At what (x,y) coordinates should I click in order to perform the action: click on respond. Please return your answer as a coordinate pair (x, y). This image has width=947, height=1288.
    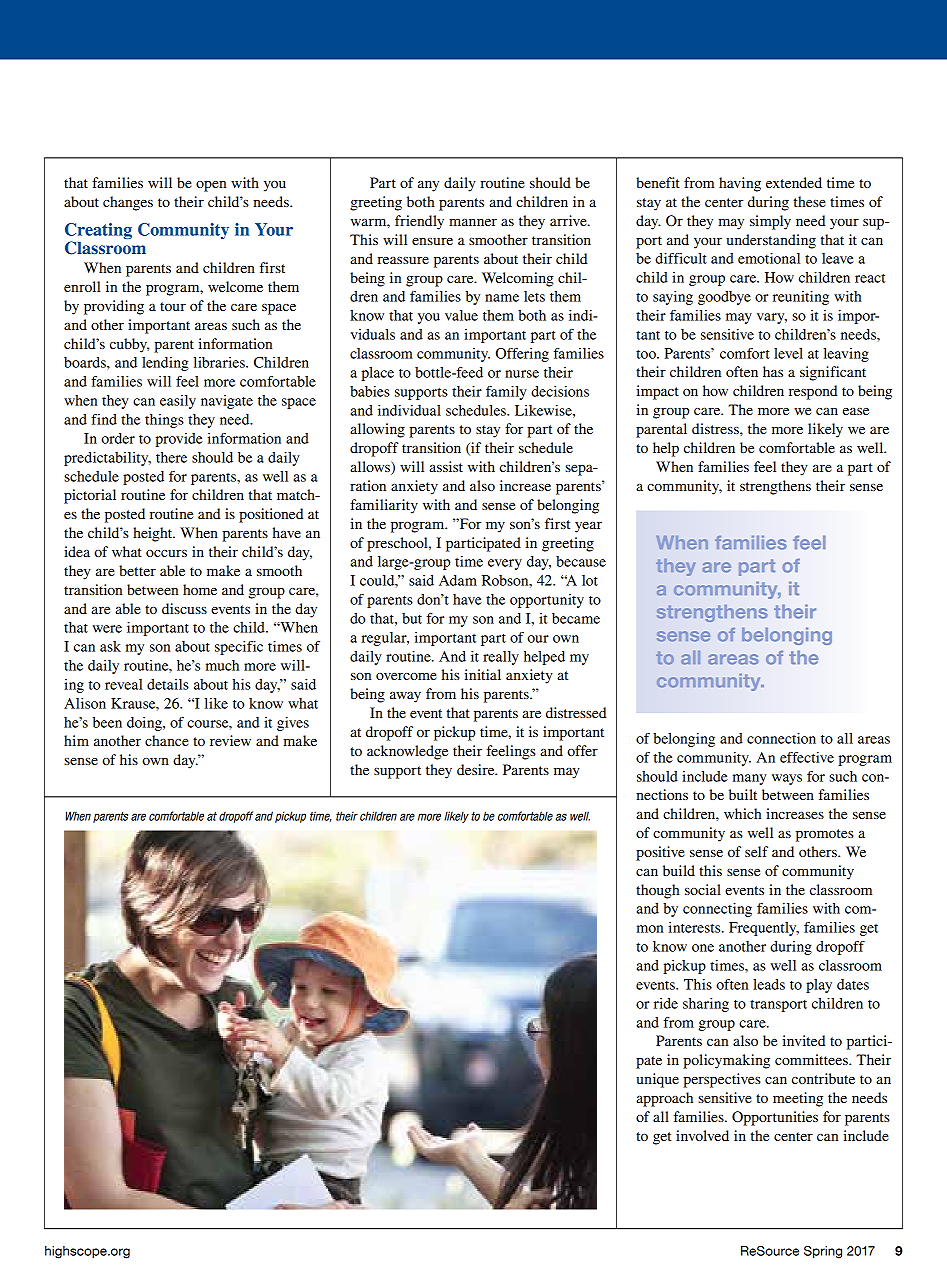
    Looking at the image, I should click on (813, 392).
